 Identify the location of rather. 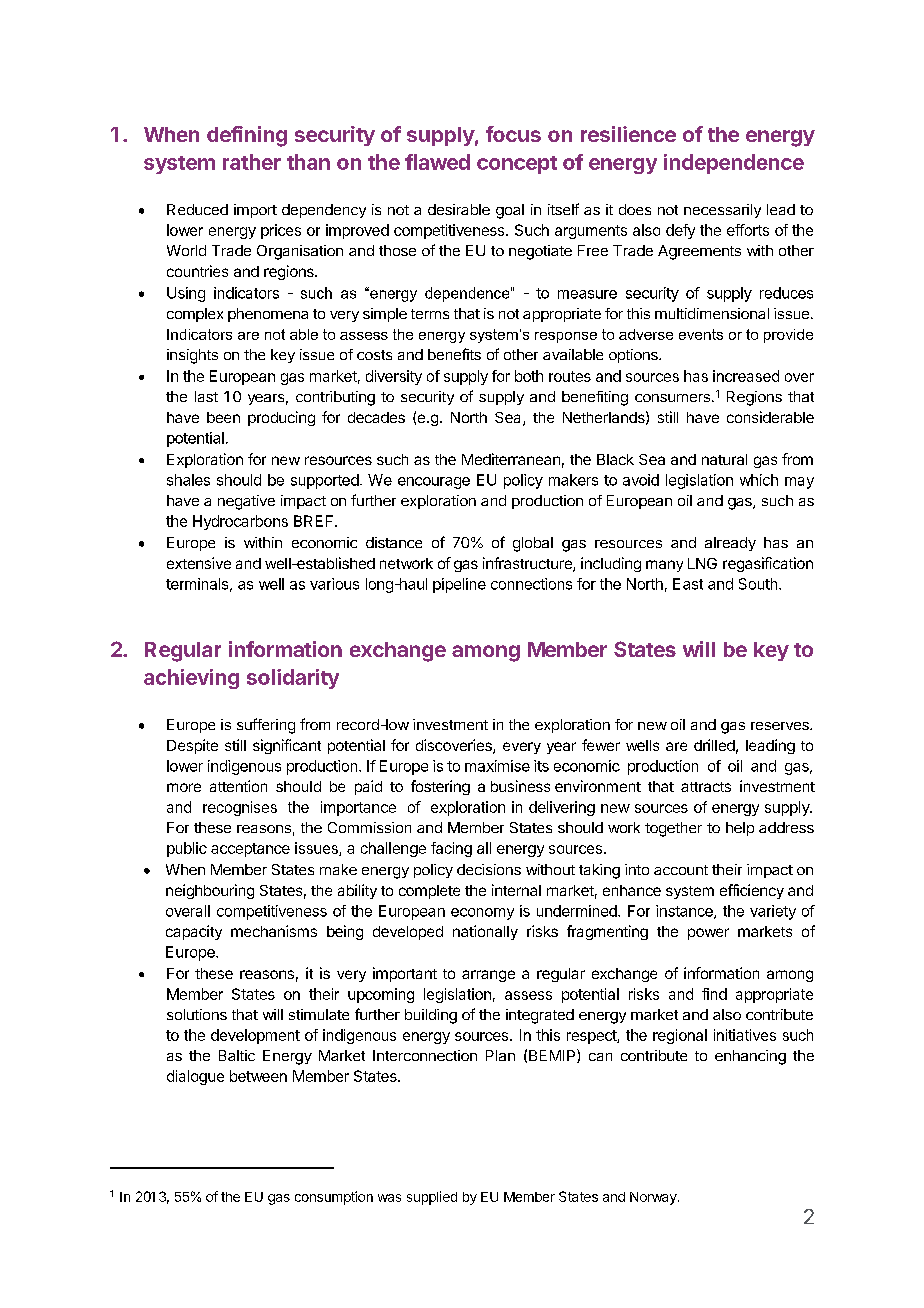
(252, 162).
